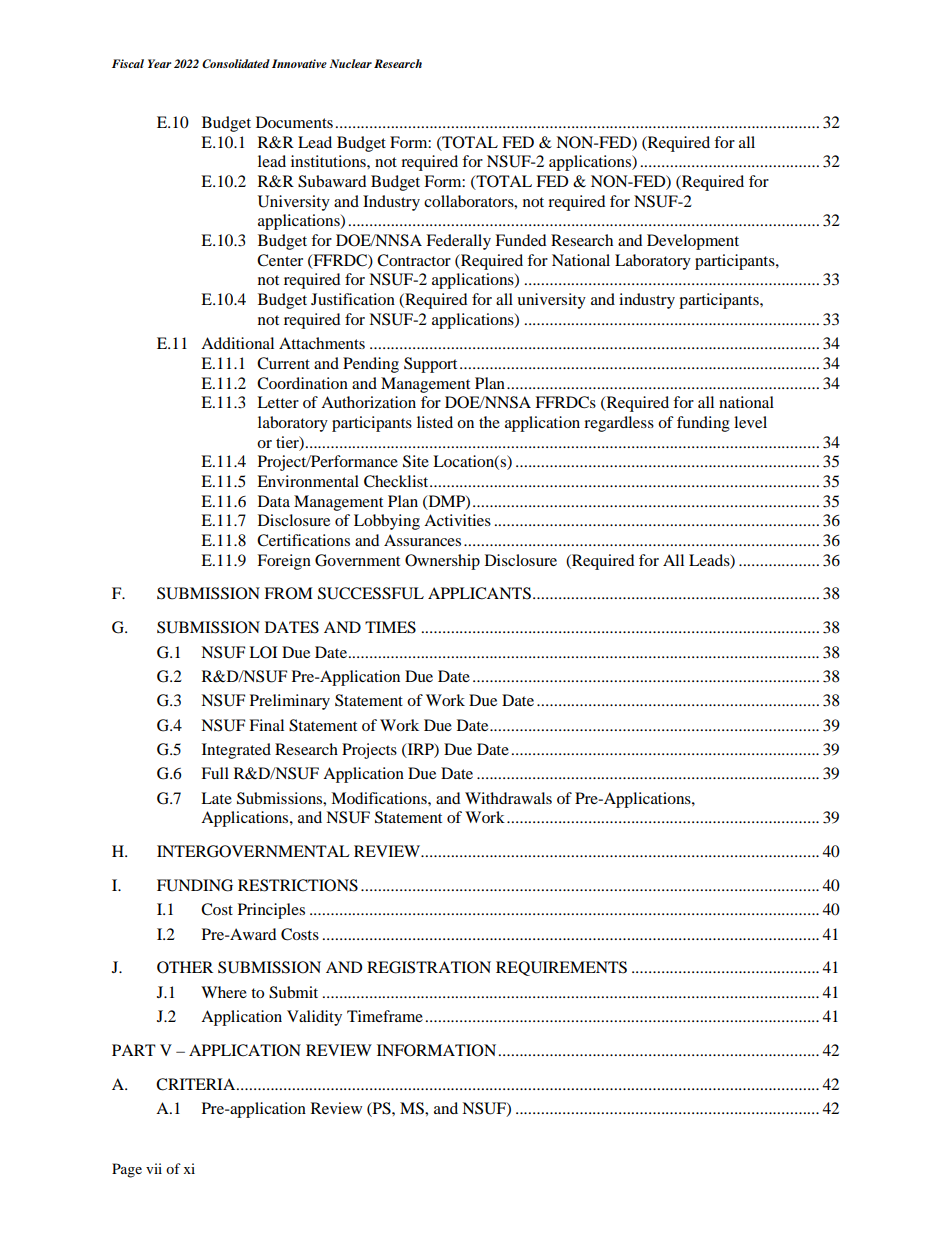  Describe the element at coordinates (693, 242) in the image. I see `Development` at that location.
